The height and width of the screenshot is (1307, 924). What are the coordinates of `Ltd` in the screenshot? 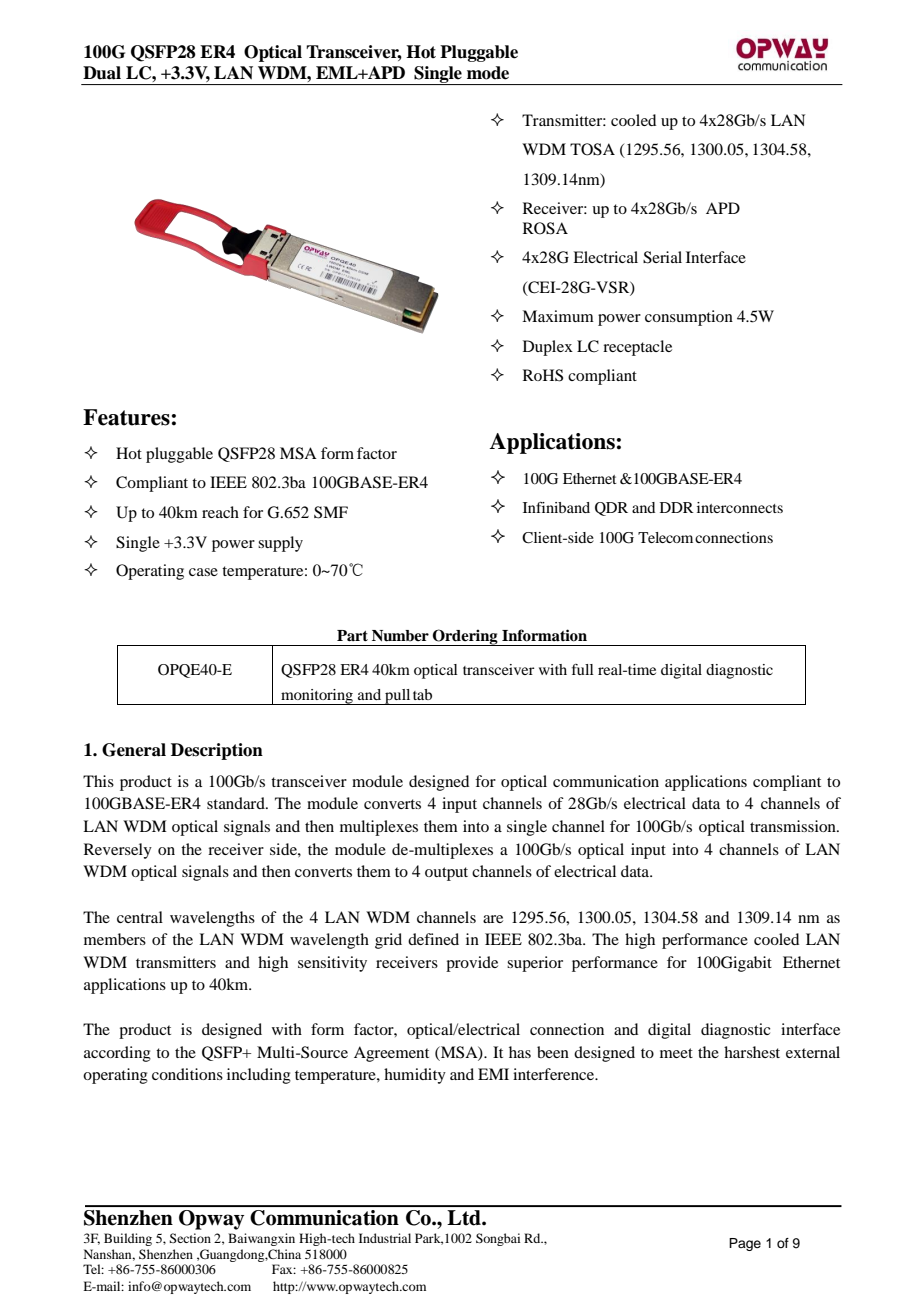 It's located at (465, 1218).
